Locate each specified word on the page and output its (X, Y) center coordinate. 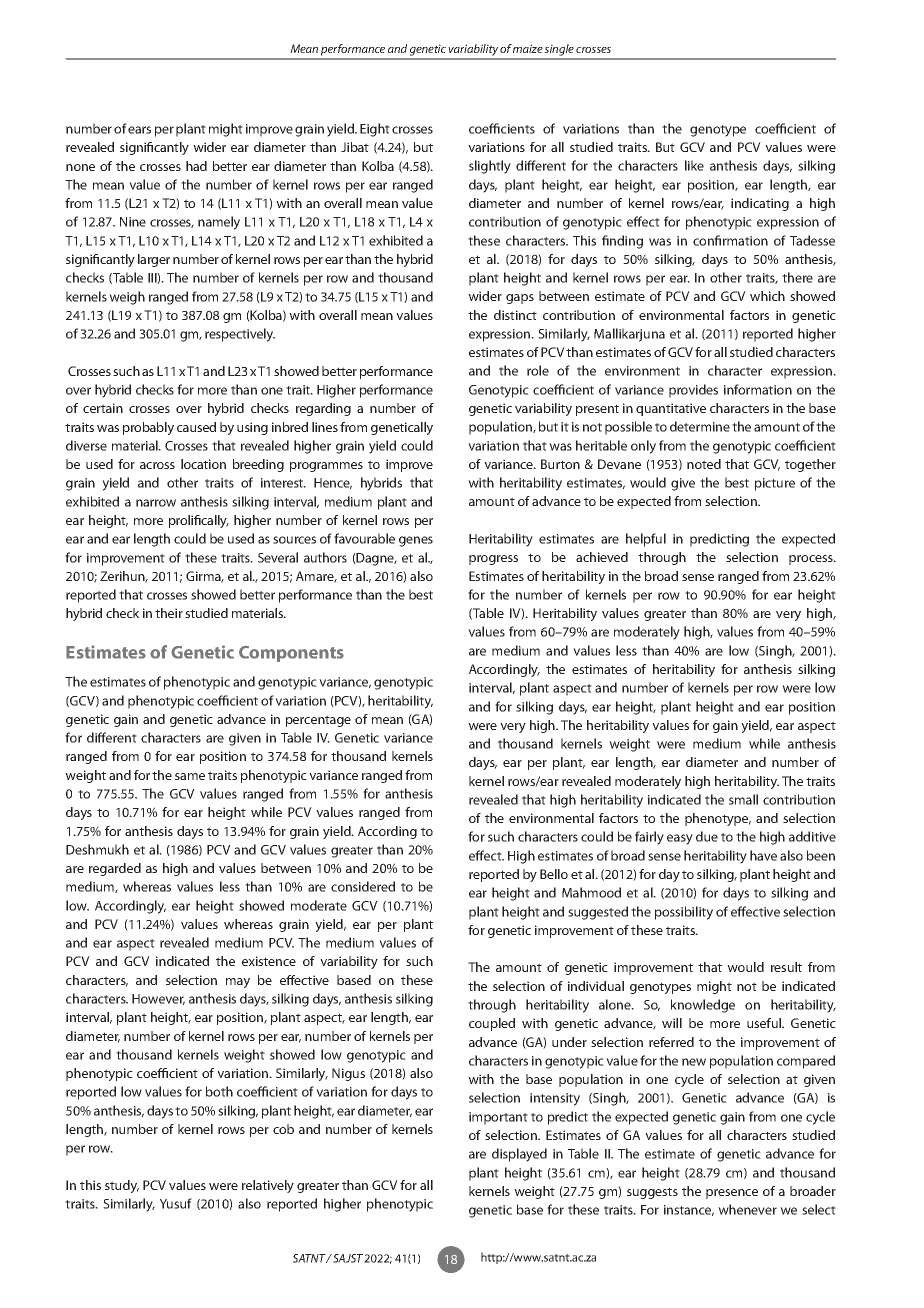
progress (493, 560)
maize (528, 48)
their (169, 613)
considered (363, 886)
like (694, 165)
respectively (240, 335)
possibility (684, 913)
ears (139, 130)
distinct (515, 315)
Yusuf (176, 1203)
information (758, 389)
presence (732, 1194)
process (812, 560)
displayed (519, 1155)
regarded (115, 869)
